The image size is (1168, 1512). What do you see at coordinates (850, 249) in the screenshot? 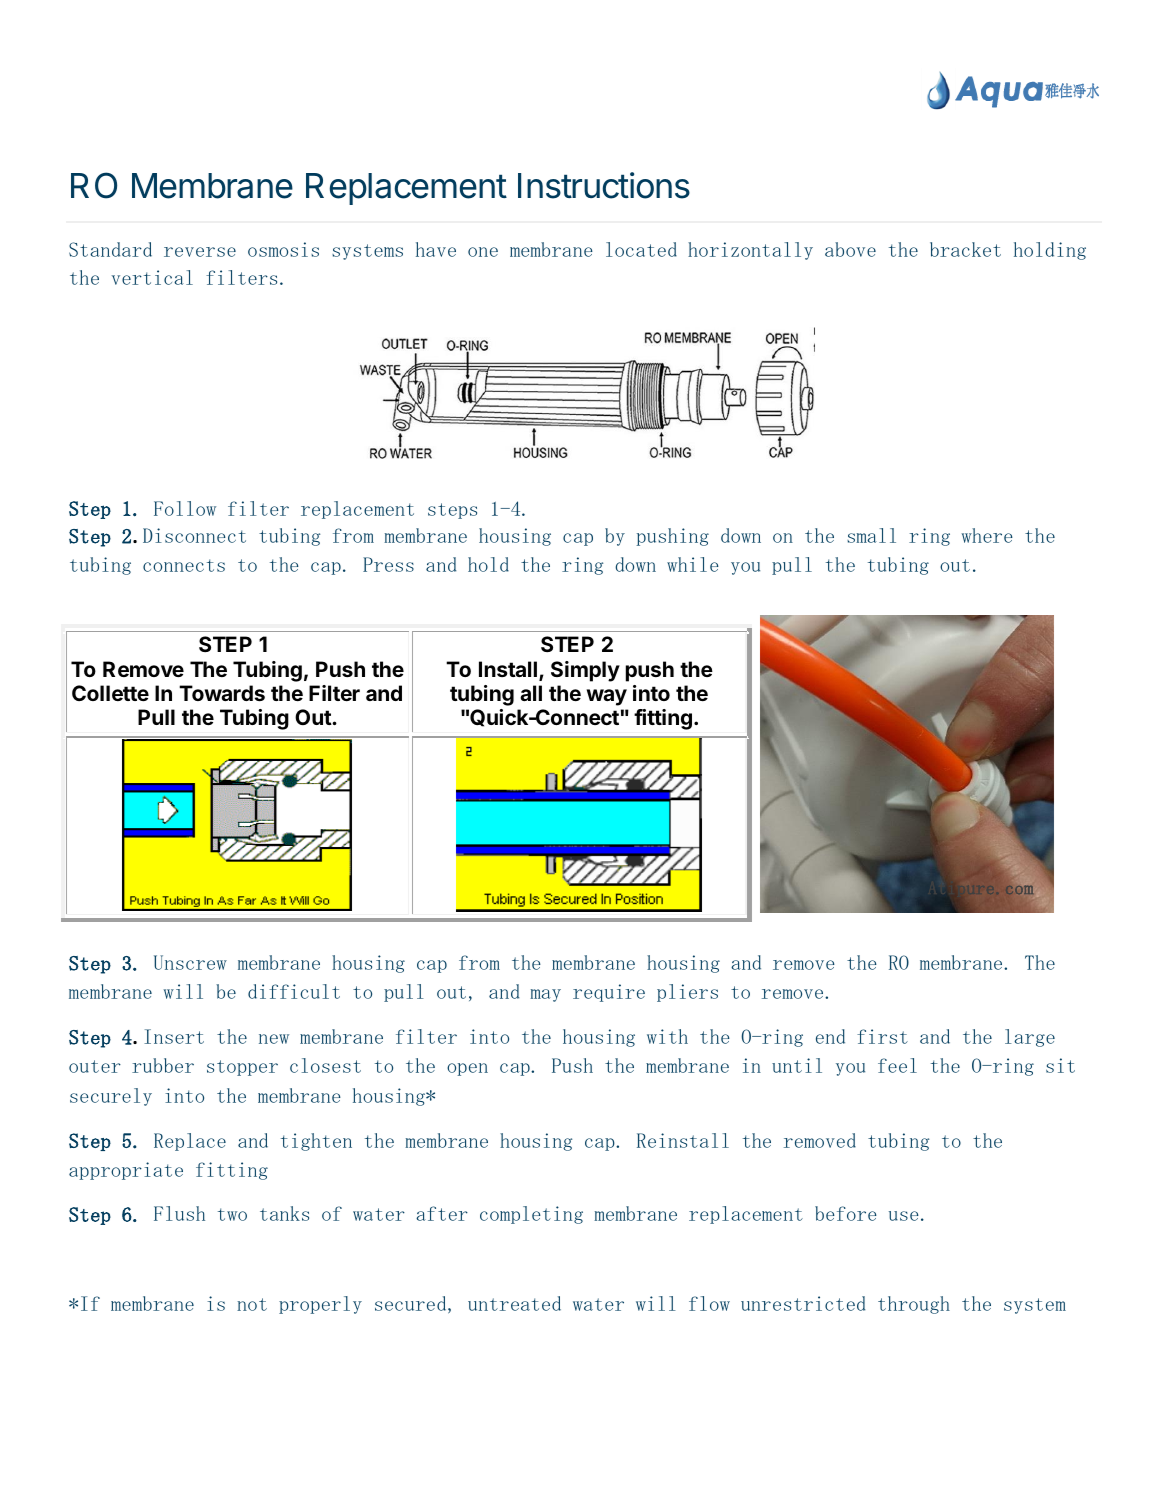
I see `above` at bounding box center [850, 249].
